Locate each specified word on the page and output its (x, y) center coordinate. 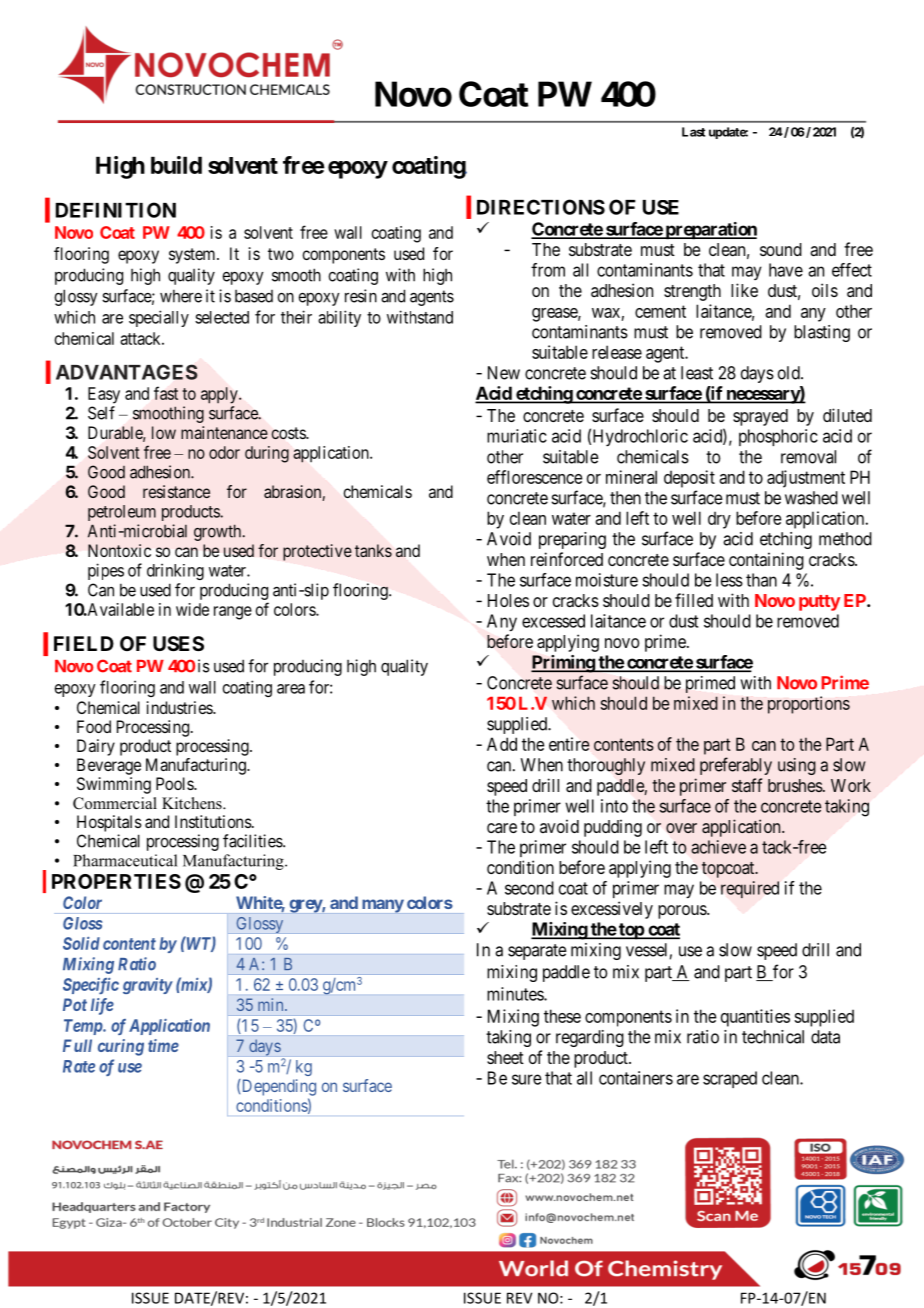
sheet (505, 1057)
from (548, 270)
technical (773, 1037)
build (176, 165)
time (163, 1045)
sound (781, 249)
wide (192, 609)
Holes (508, 600)
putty (819, 603)
